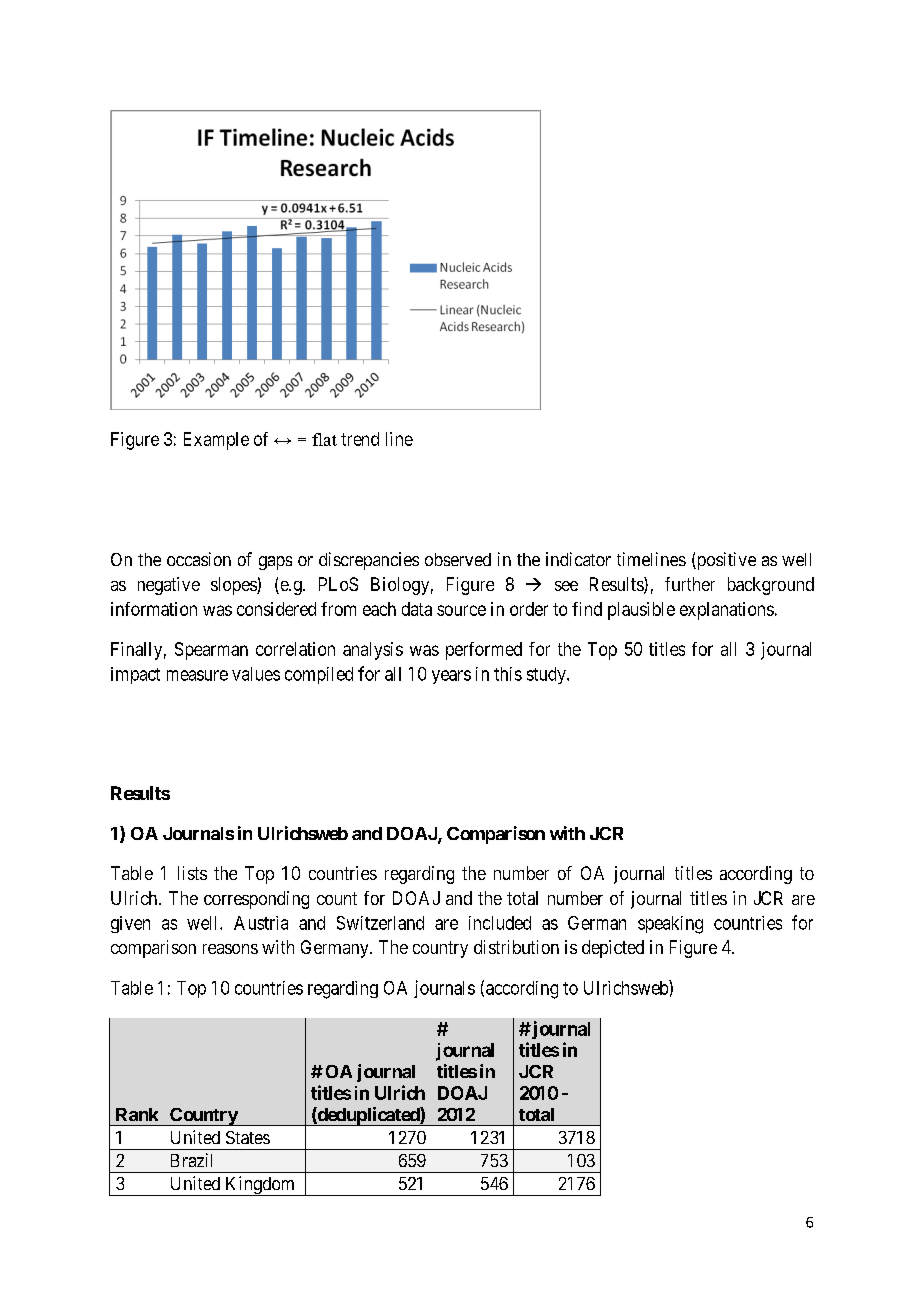 The height and width of the screenshot is (1308, 924). I want to click on Example, so click(216, 441).
